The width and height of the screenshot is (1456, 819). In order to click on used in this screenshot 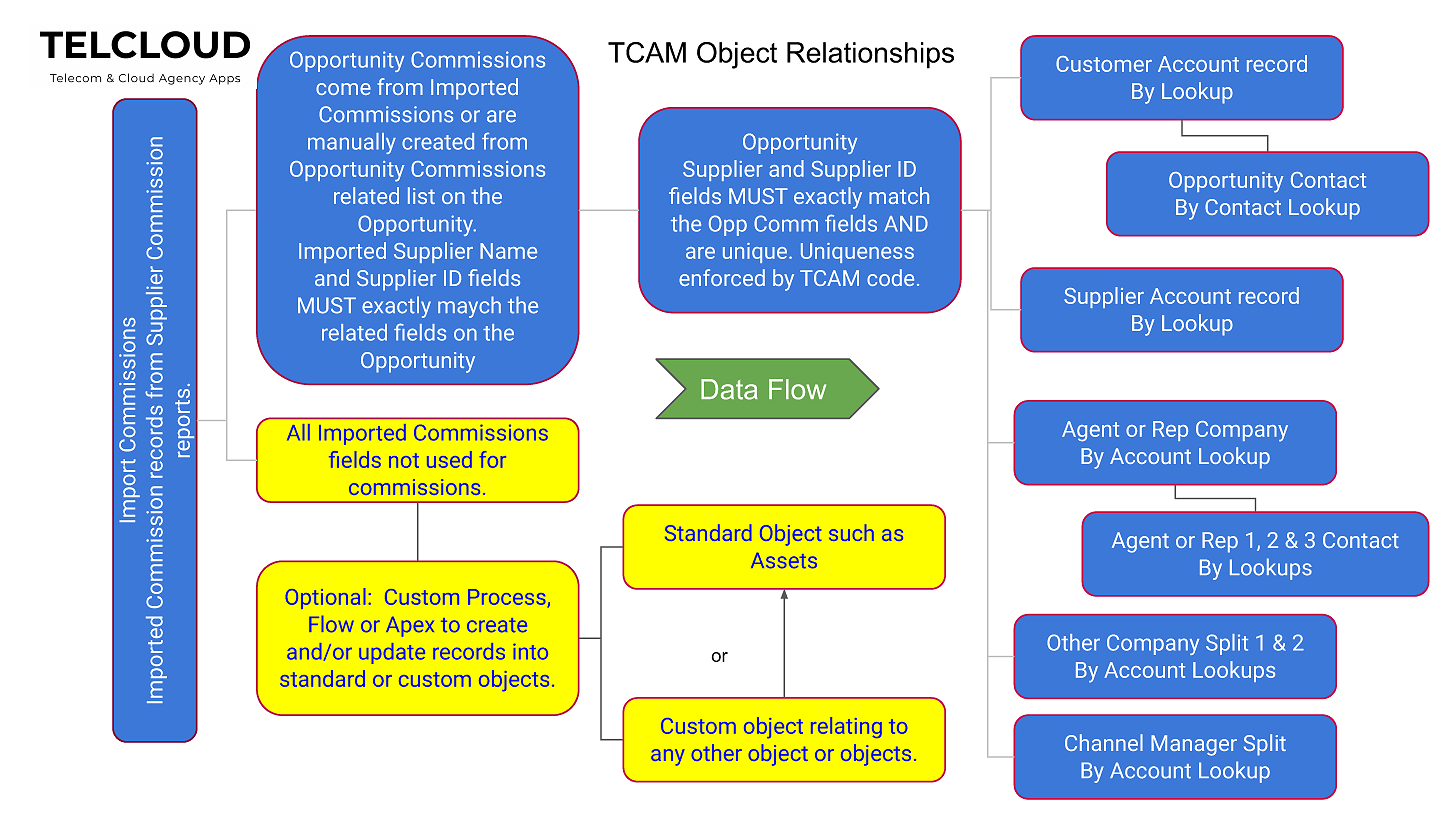, I will do `click(449, 459)`.
